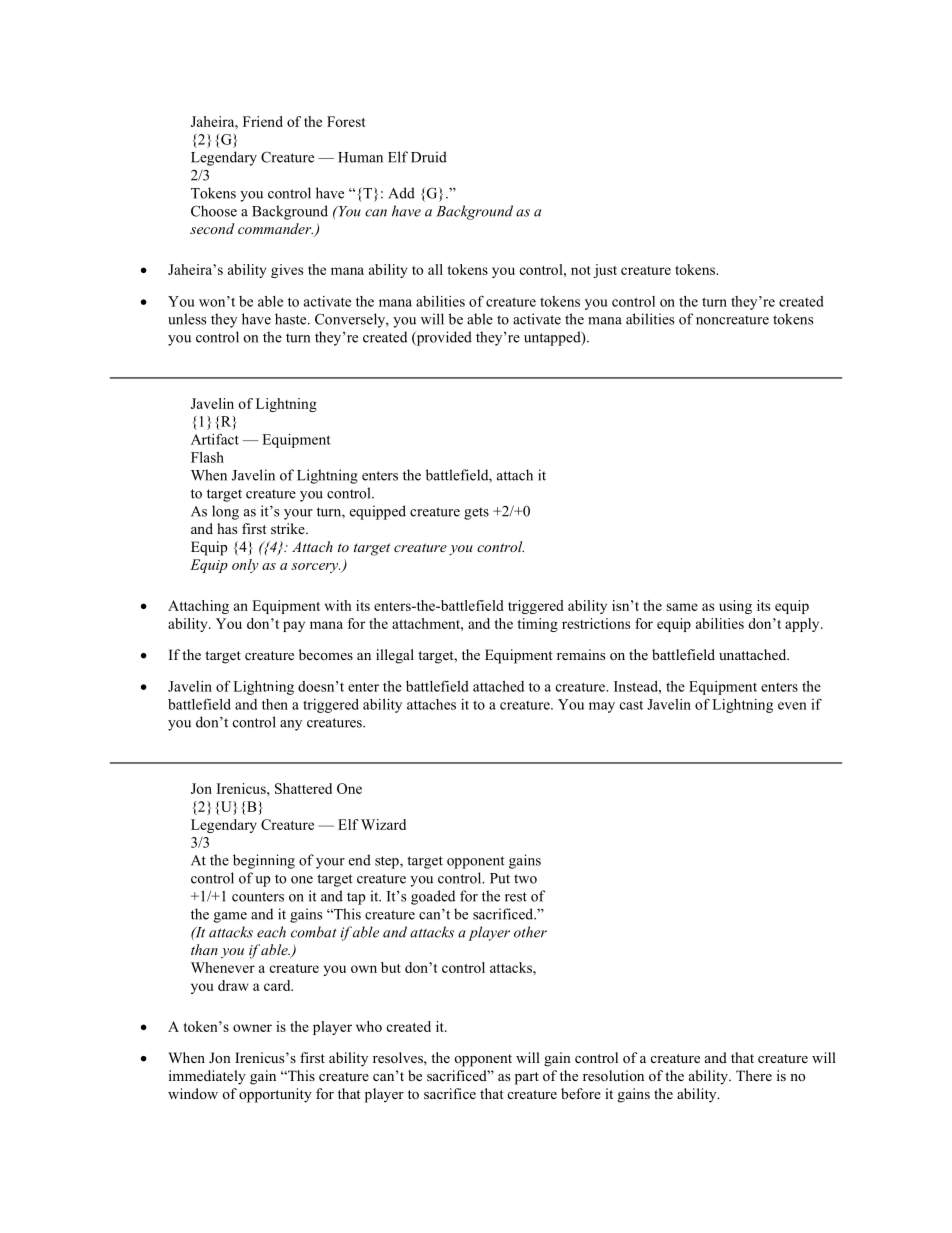  Describe the element at coordinates (605, 271) in the screenshot. I see `just` at that location.
